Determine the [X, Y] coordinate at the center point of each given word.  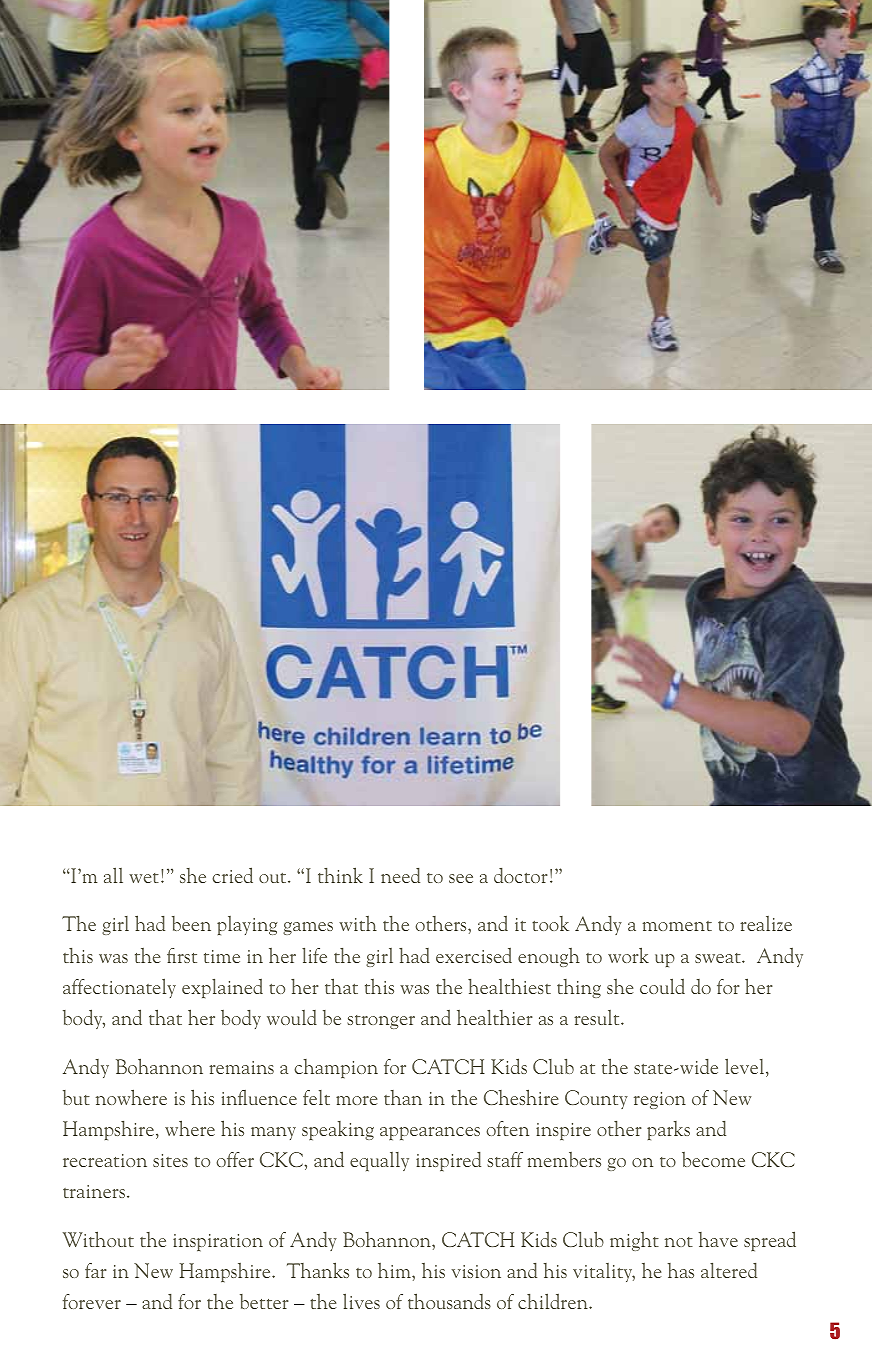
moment [677, 926]
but [76, 1097]
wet [144, 878]
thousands [449, 1301]
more [356, 1100]
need [400, 875]
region [660, 1100]
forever [92, 1301]
